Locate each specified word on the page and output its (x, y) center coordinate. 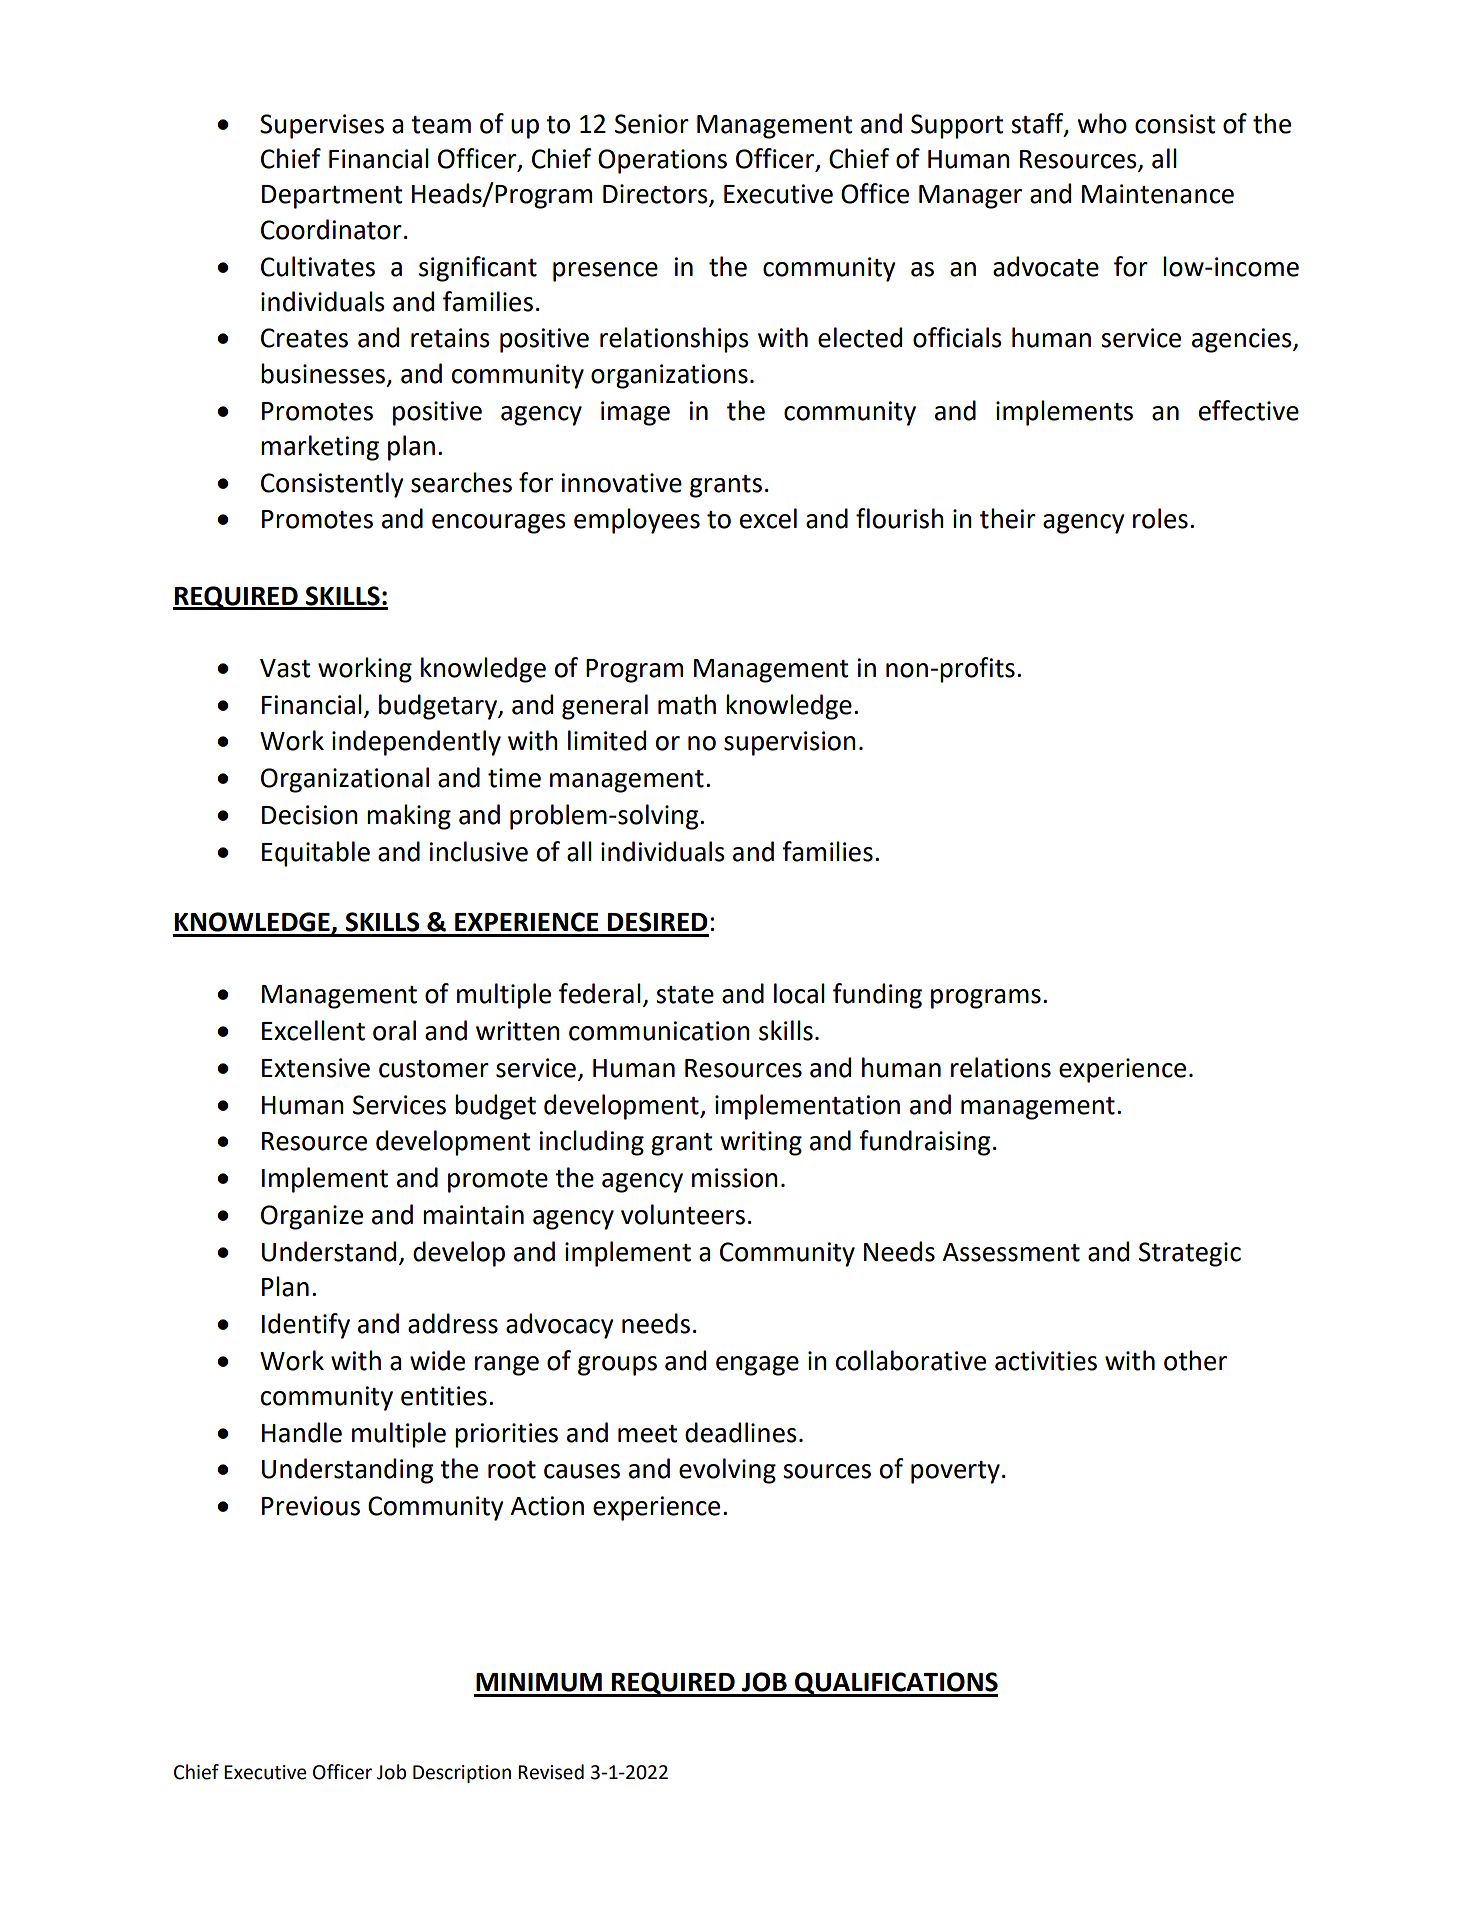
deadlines (741, 1432)
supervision (790, 743)
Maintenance (1158, 194)
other (1195, 1360)
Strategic (1190, 1254)
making (409, 817)
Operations (662, 161)
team (441, 125)
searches (461, 482)
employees (637, 521)
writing (761, 1143)
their (1008, 518)
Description (462, 1774)
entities (444, 1396)
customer (434, 1069)
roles (1160, 518)
